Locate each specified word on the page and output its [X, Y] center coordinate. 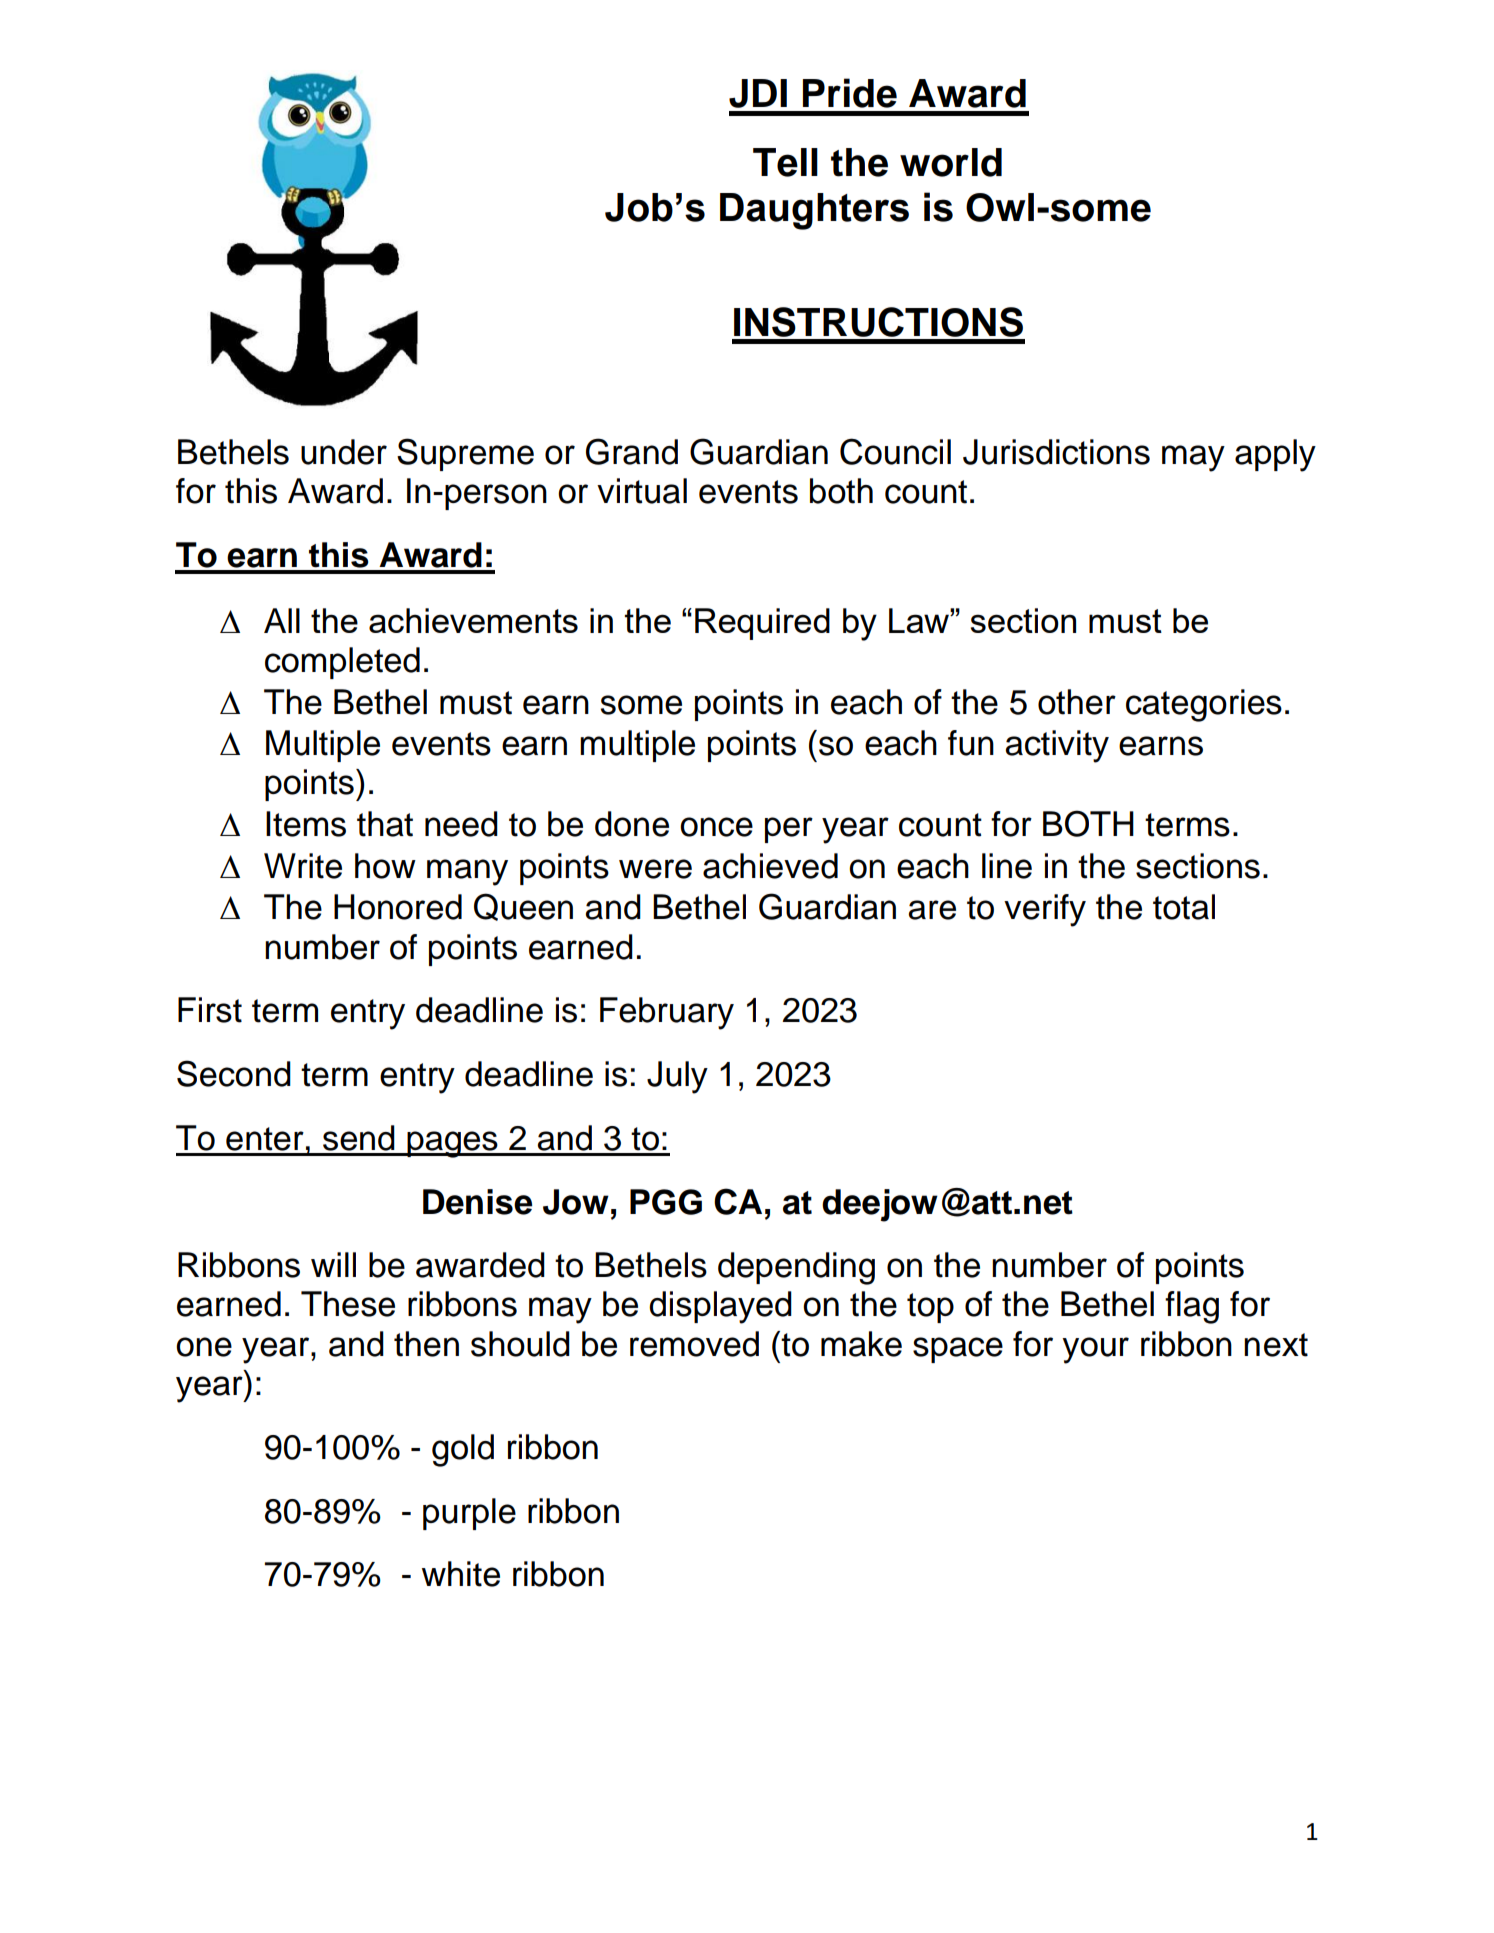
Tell [785, 162]
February [667, 1013]
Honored [398, 907]
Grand [632, 451]
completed [342, 663]
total [1184, 907]
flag [1192, 1307]
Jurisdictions [1056, 452]
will [333, 1264]
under [344, 452]
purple [469, 1514]
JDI [758, 93]
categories [1204, 705]
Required [762, 624]
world [951, 162]
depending [796, 1268]
